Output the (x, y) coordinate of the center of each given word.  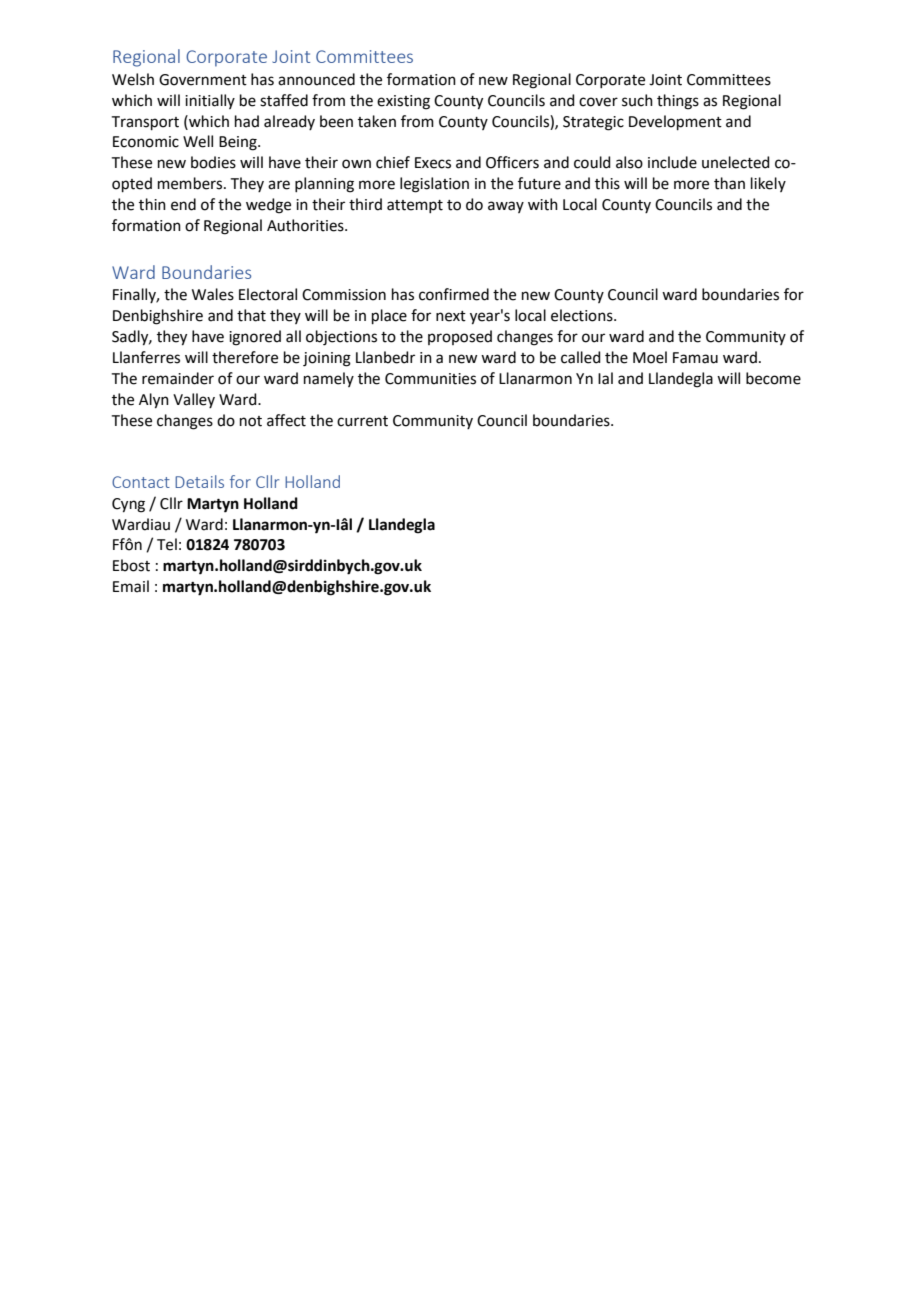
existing (403, 102)
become (773, 378)
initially (210, 101)
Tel (167, 544)
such (637, 100)
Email (131, 586)
